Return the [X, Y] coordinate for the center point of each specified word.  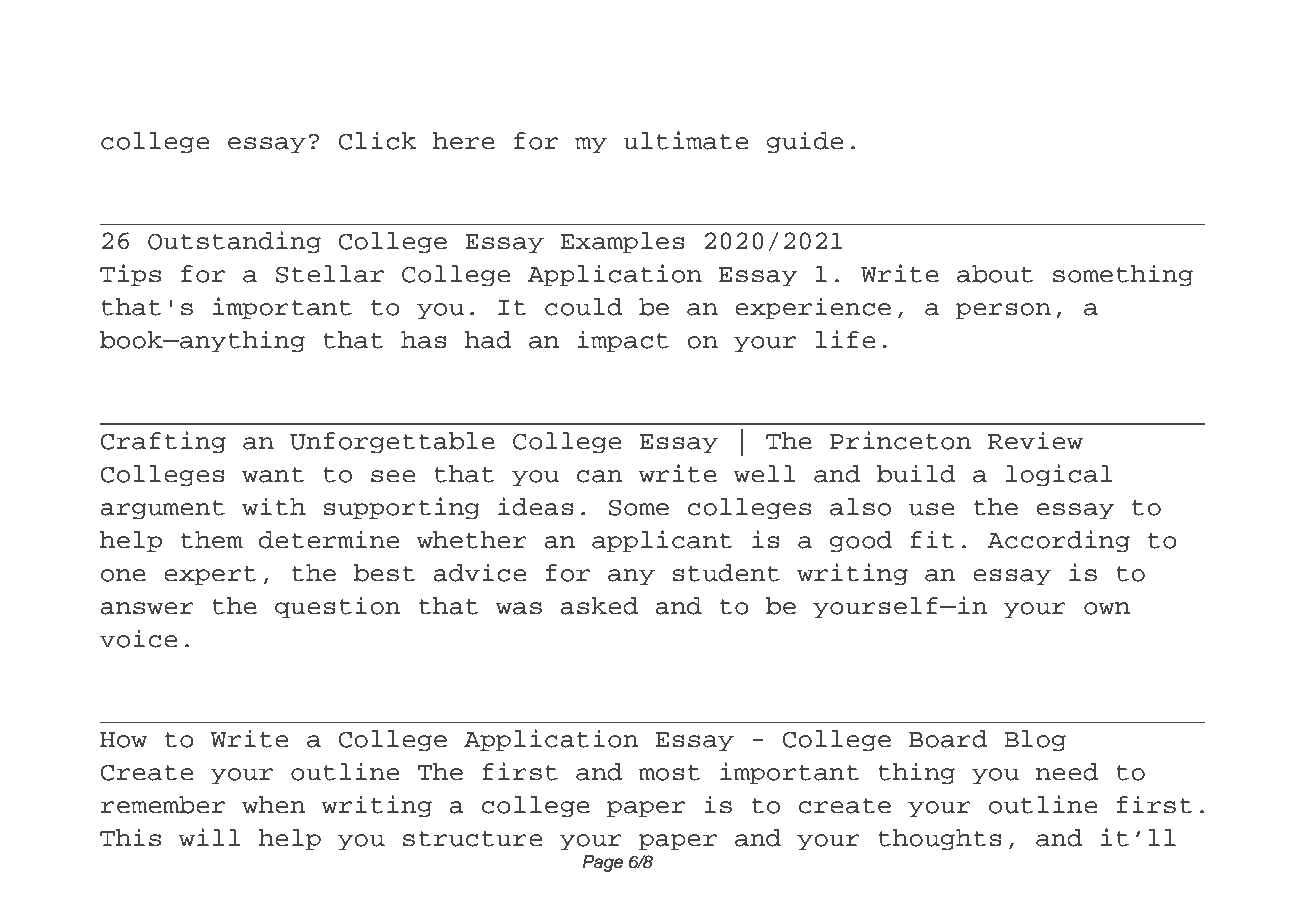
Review [1035, 440]
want [273, 475]
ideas [536, 506]
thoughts [940, 839]
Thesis [799, 53]
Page [603, 863]
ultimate [685, 140]
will [209, 837]
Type [205, 57]
